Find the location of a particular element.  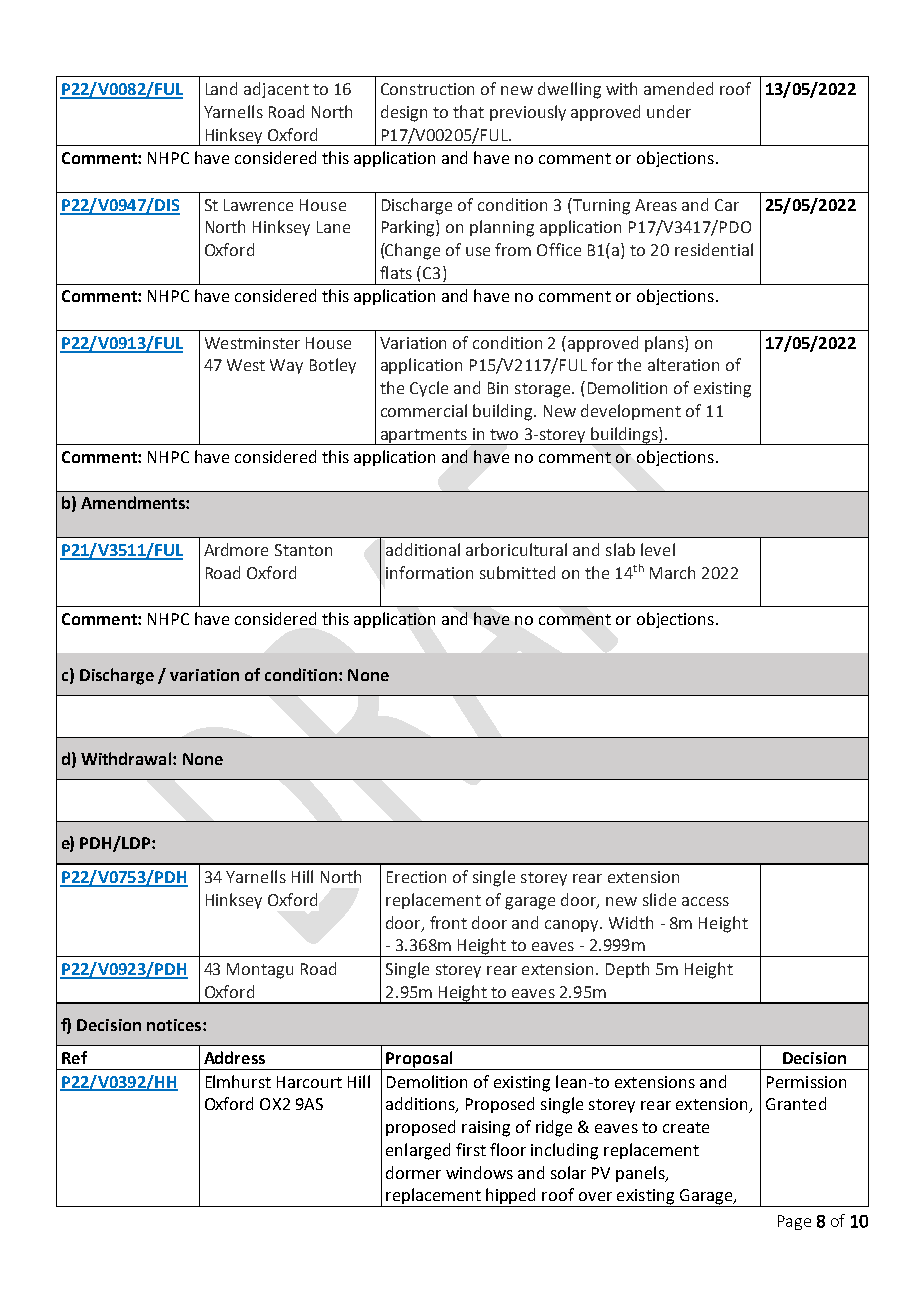

dormer is located at coordinates (413, 1172).
